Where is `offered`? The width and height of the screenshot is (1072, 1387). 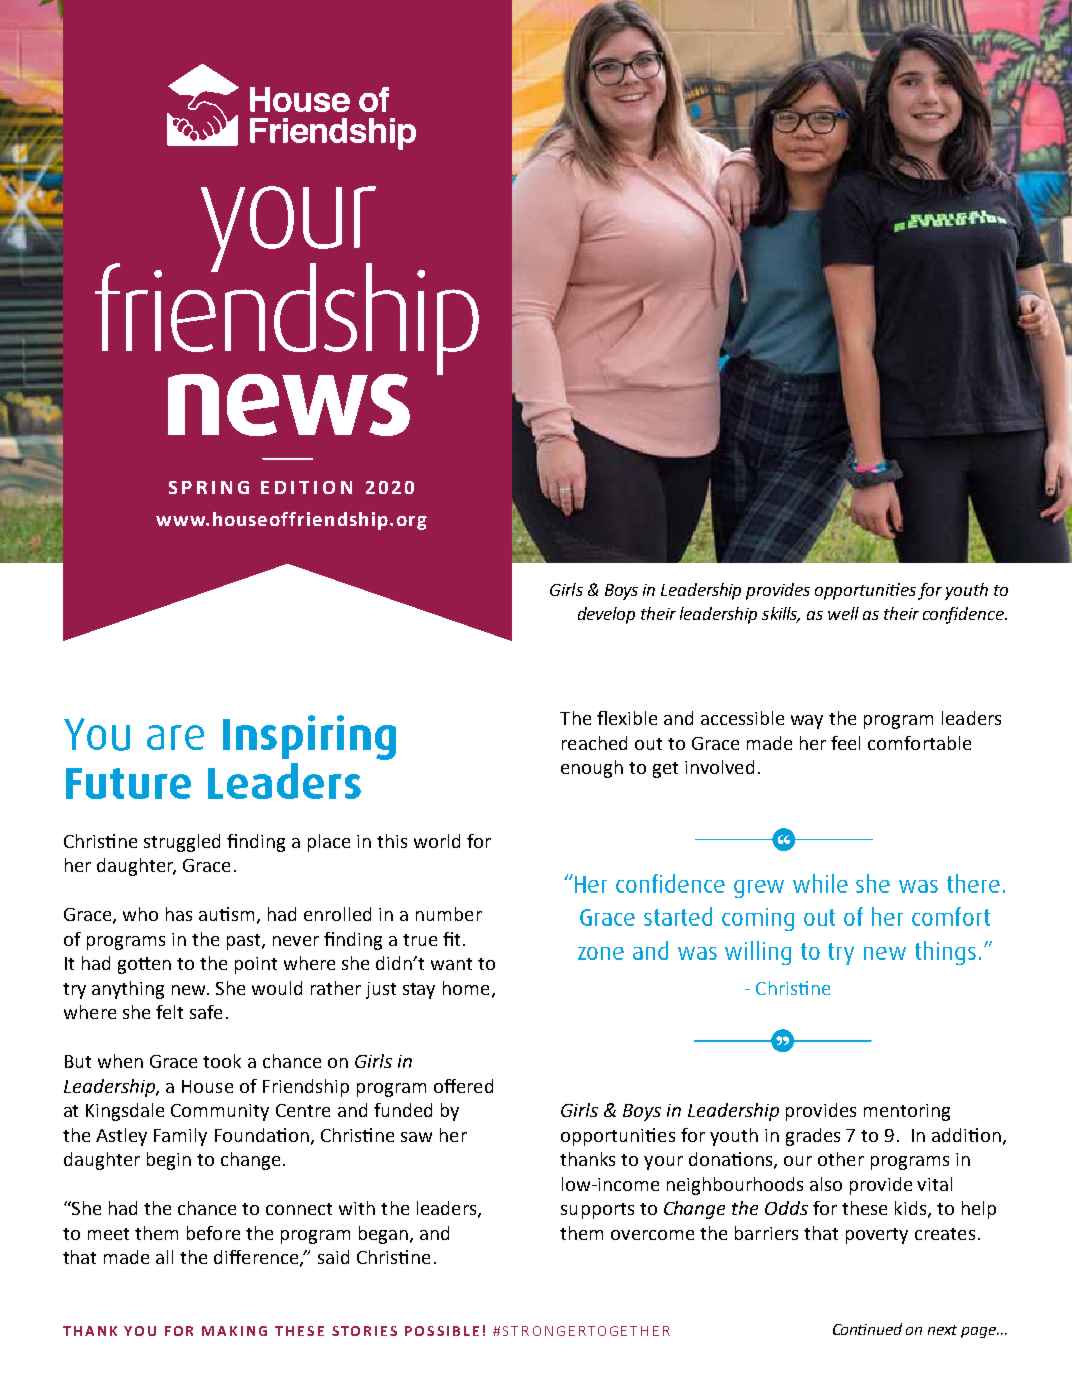 offered is located at coordinates (463, 1086).
